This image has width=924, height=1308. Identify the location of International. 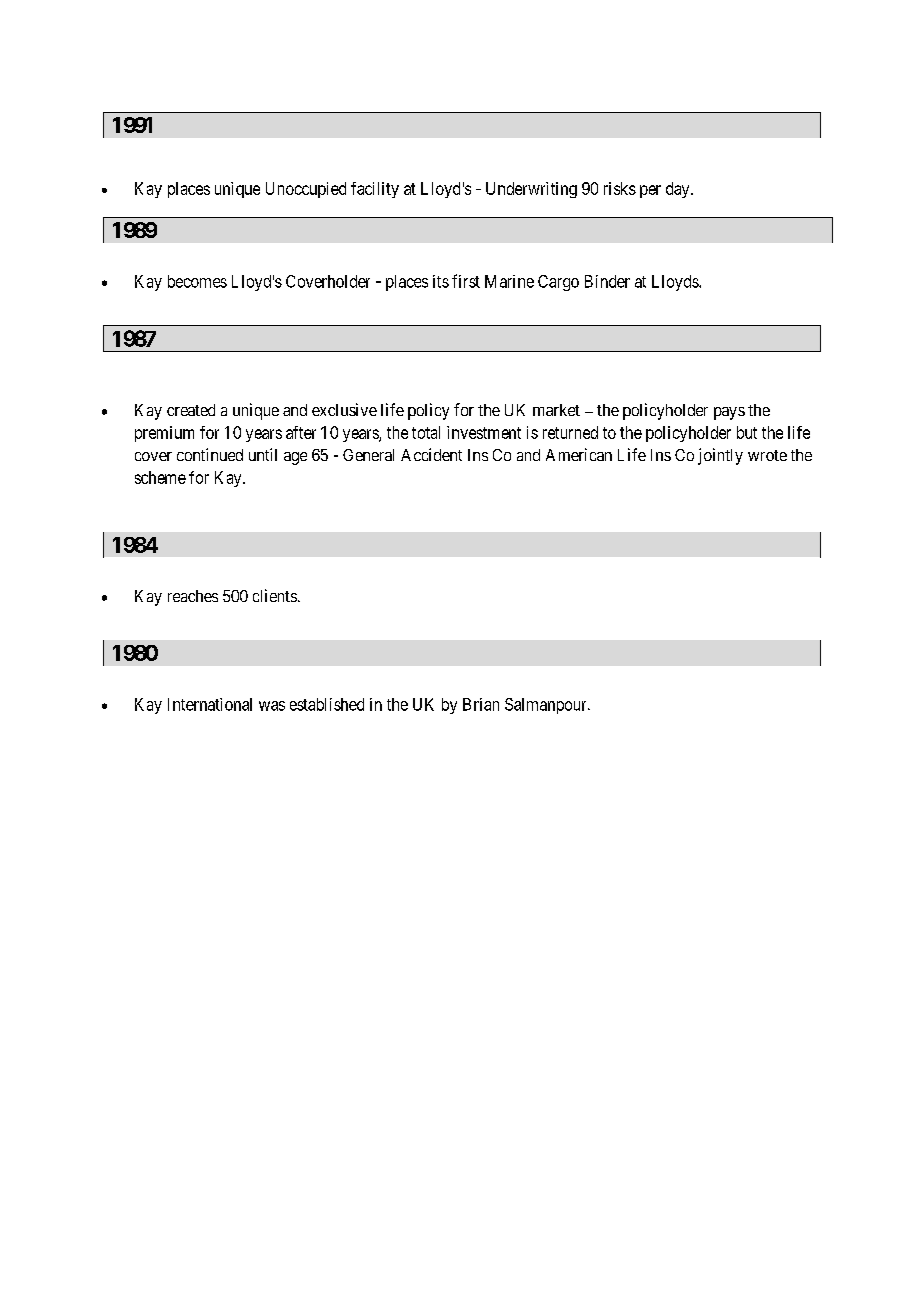
(210, 704).
